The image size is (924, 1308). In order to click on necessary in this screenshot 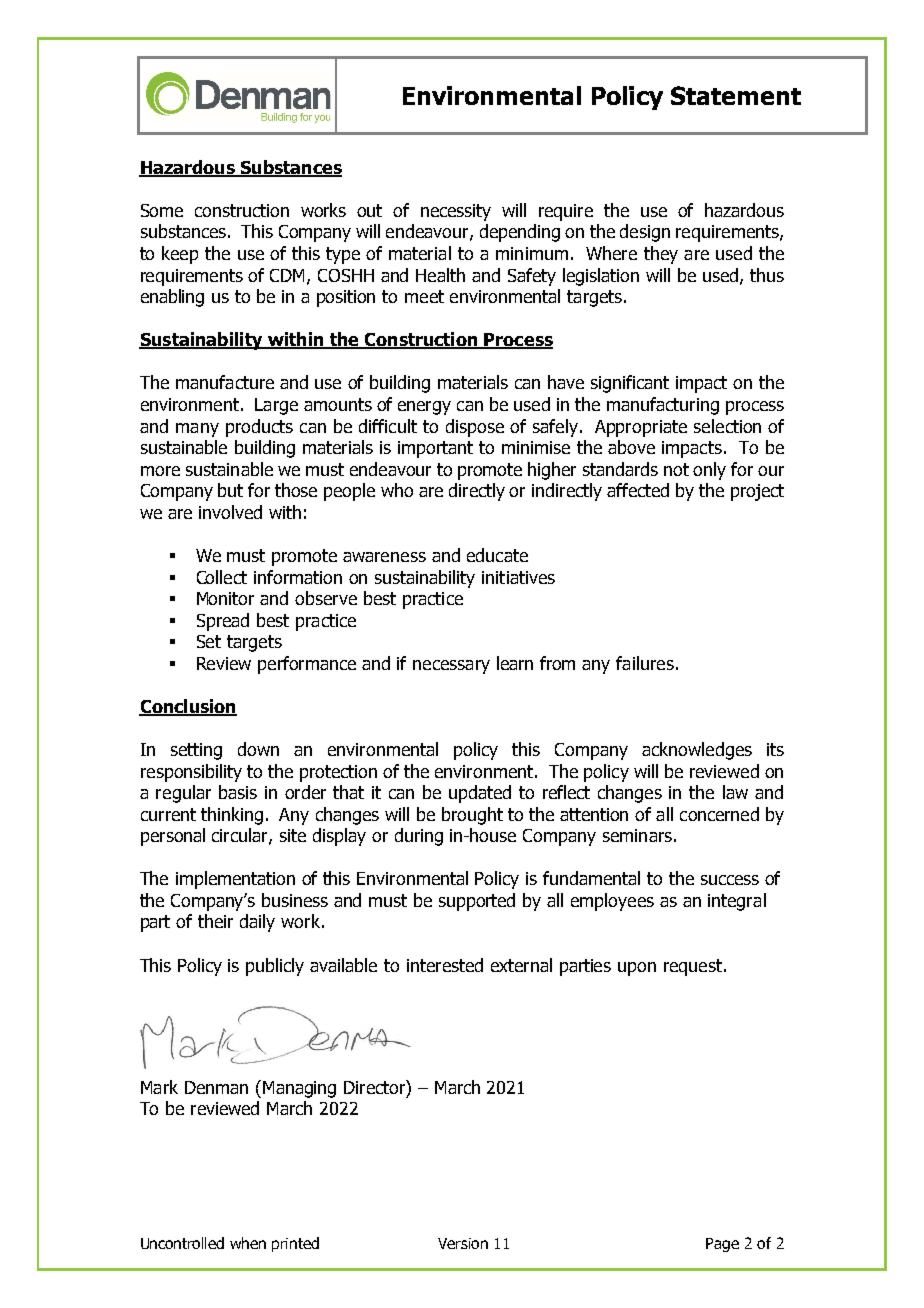, I will do `click(451, 667)`.
